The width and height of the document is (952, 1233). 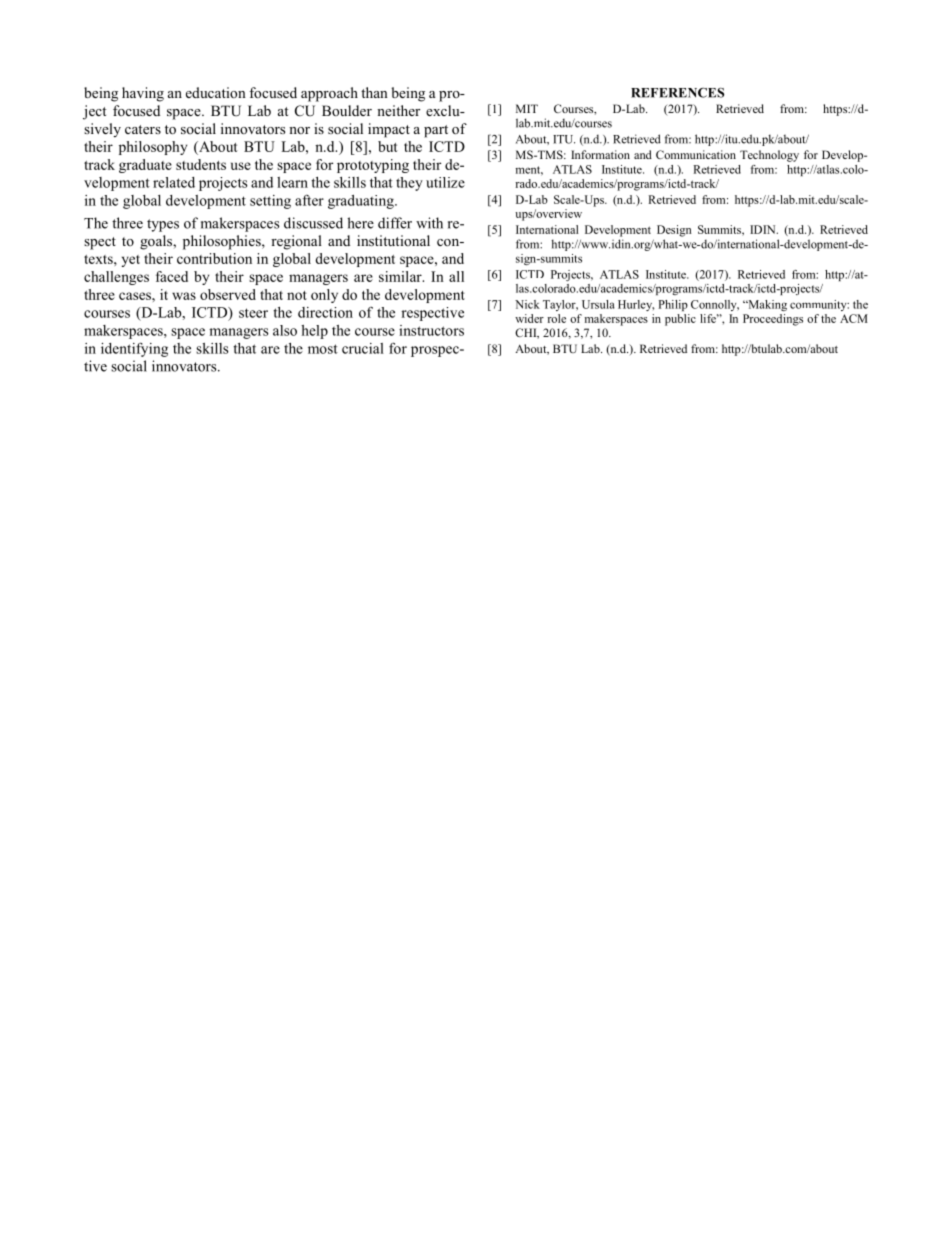 I want to click on utilize, so click(x=445, y=182).
